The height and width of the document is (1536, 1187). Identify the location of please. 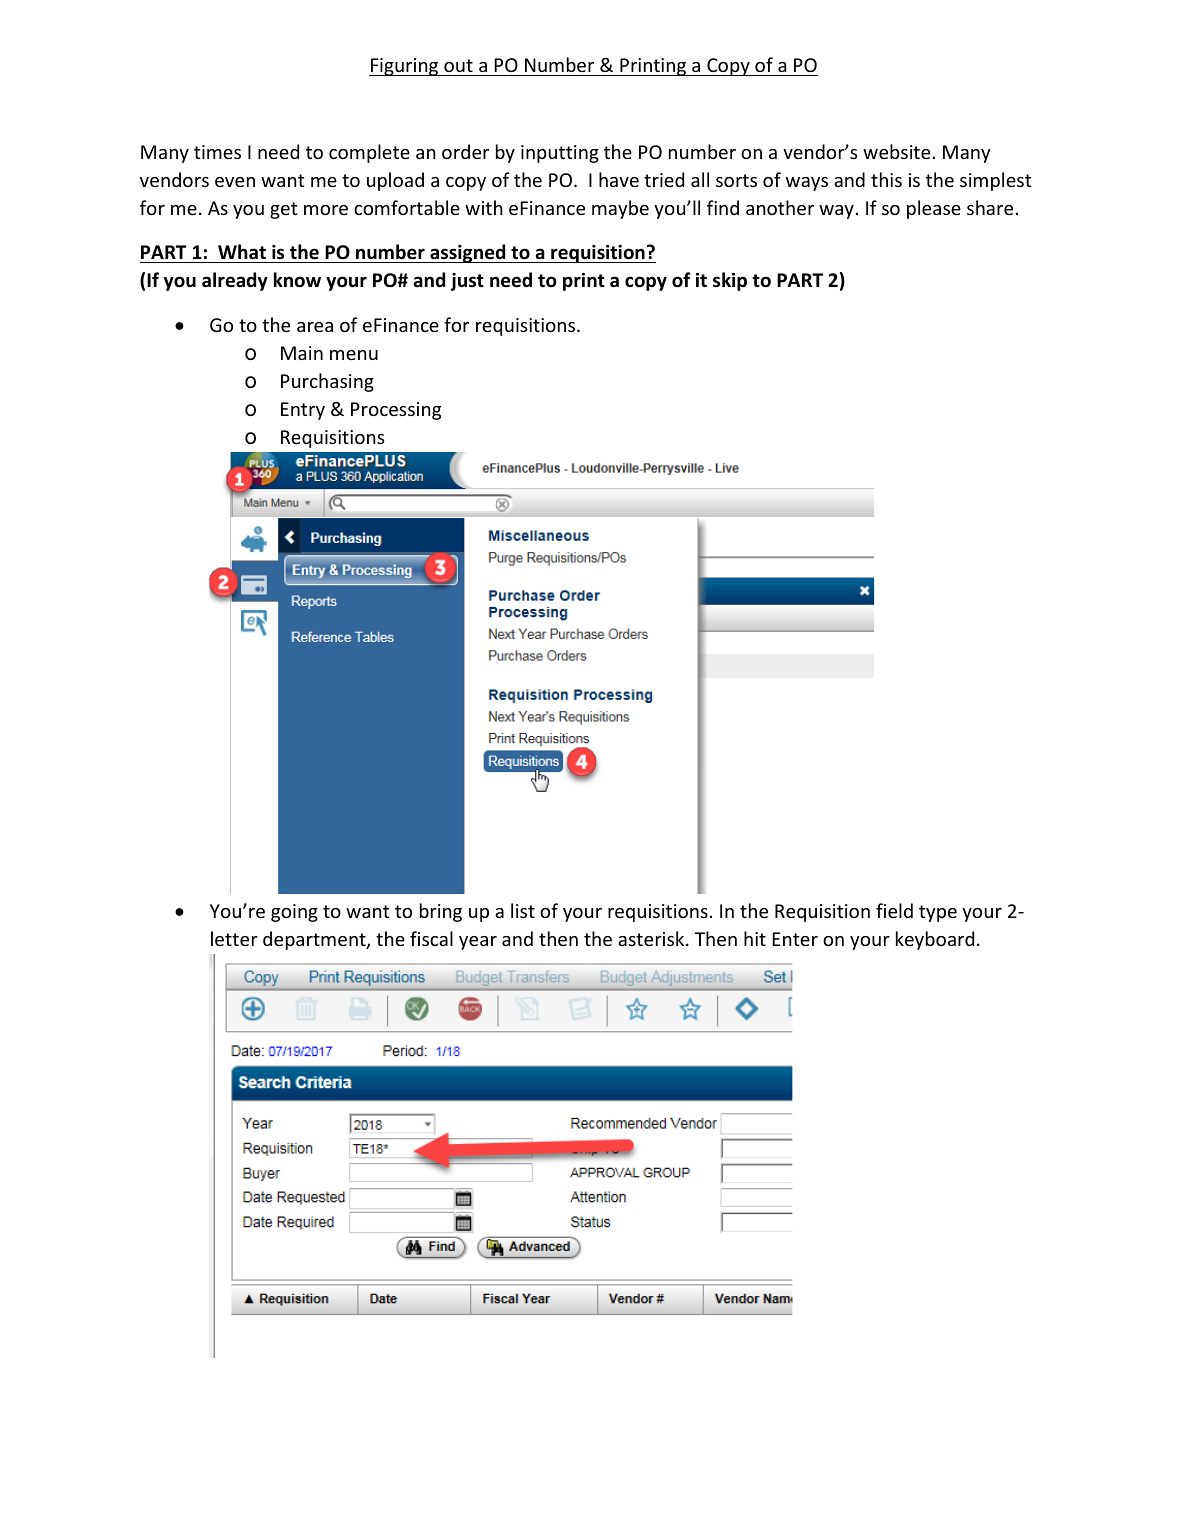
(934, 209).
